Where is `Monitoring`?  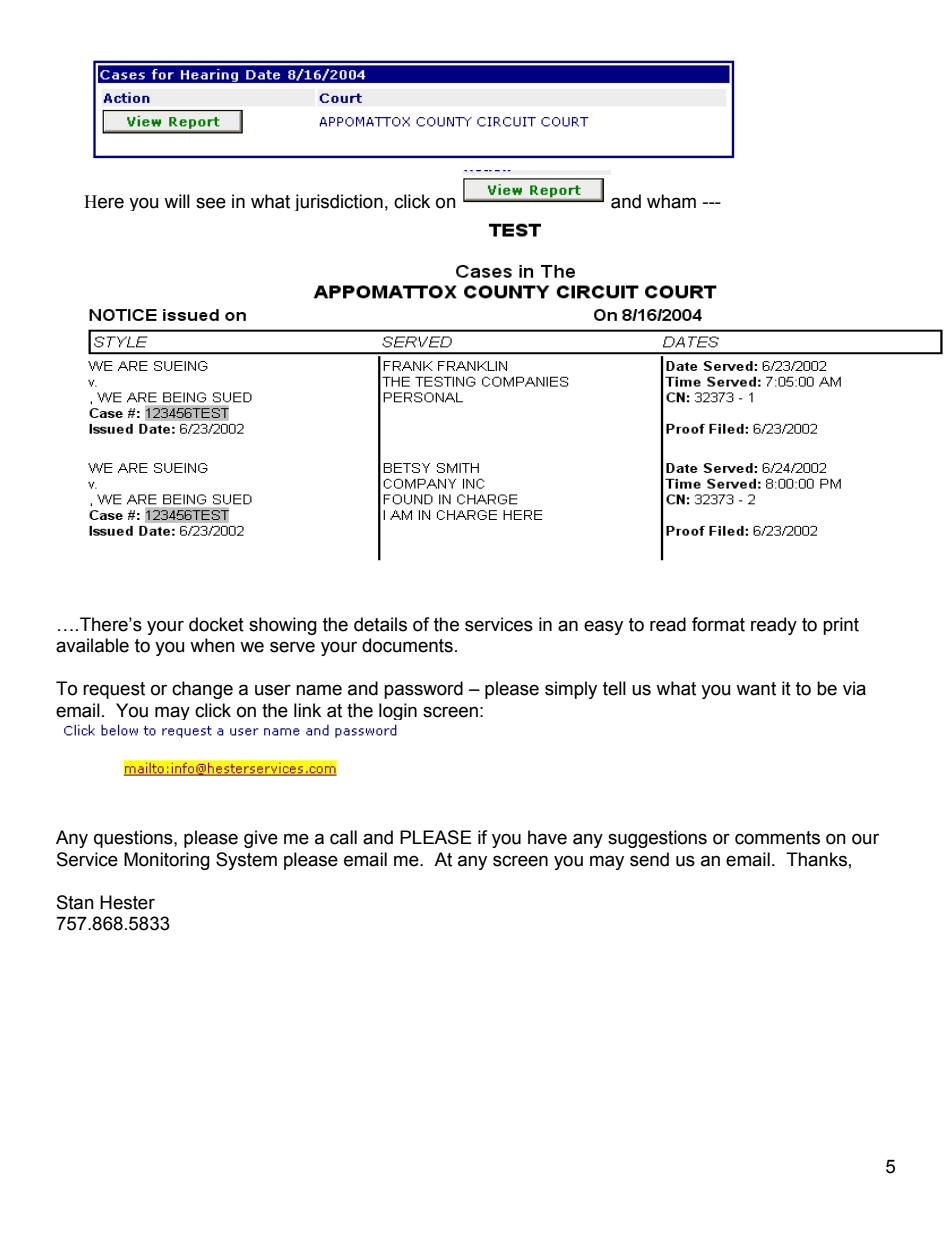 Monitoring is located at coordinates (167, 861).
